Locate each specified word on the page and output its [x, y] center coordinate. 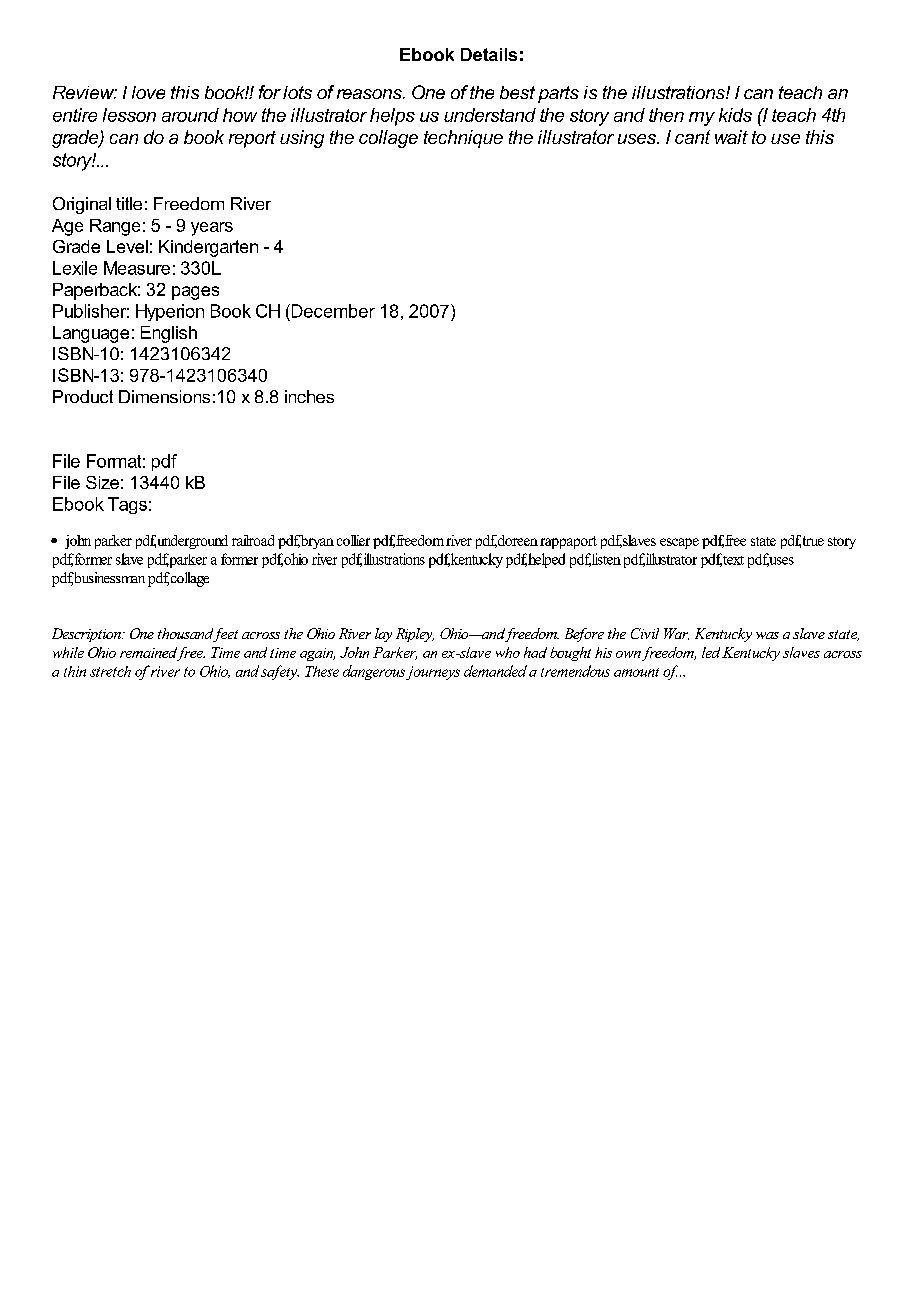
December [332, 311]
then [666, 115]
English [169, 334]
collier [353, 540]
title [129, 203]
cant [692, 137]
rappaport [568, 542]
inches [309, 396]
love [148, 92]
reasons [370, 94]
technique [463, 139]
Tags [127, 505]
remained [150, 653]
